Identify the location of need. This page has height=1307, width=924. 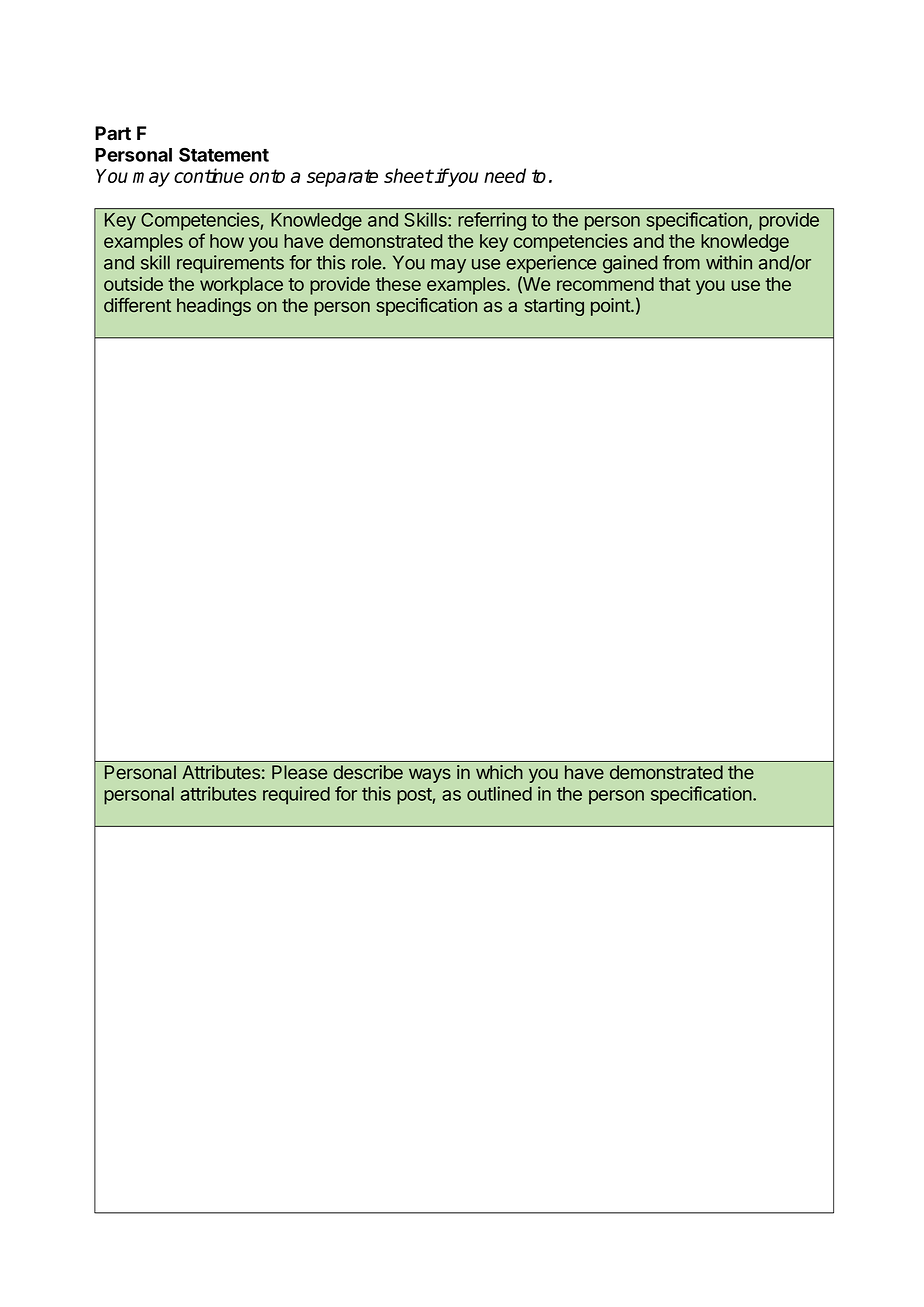
(505, 175).
